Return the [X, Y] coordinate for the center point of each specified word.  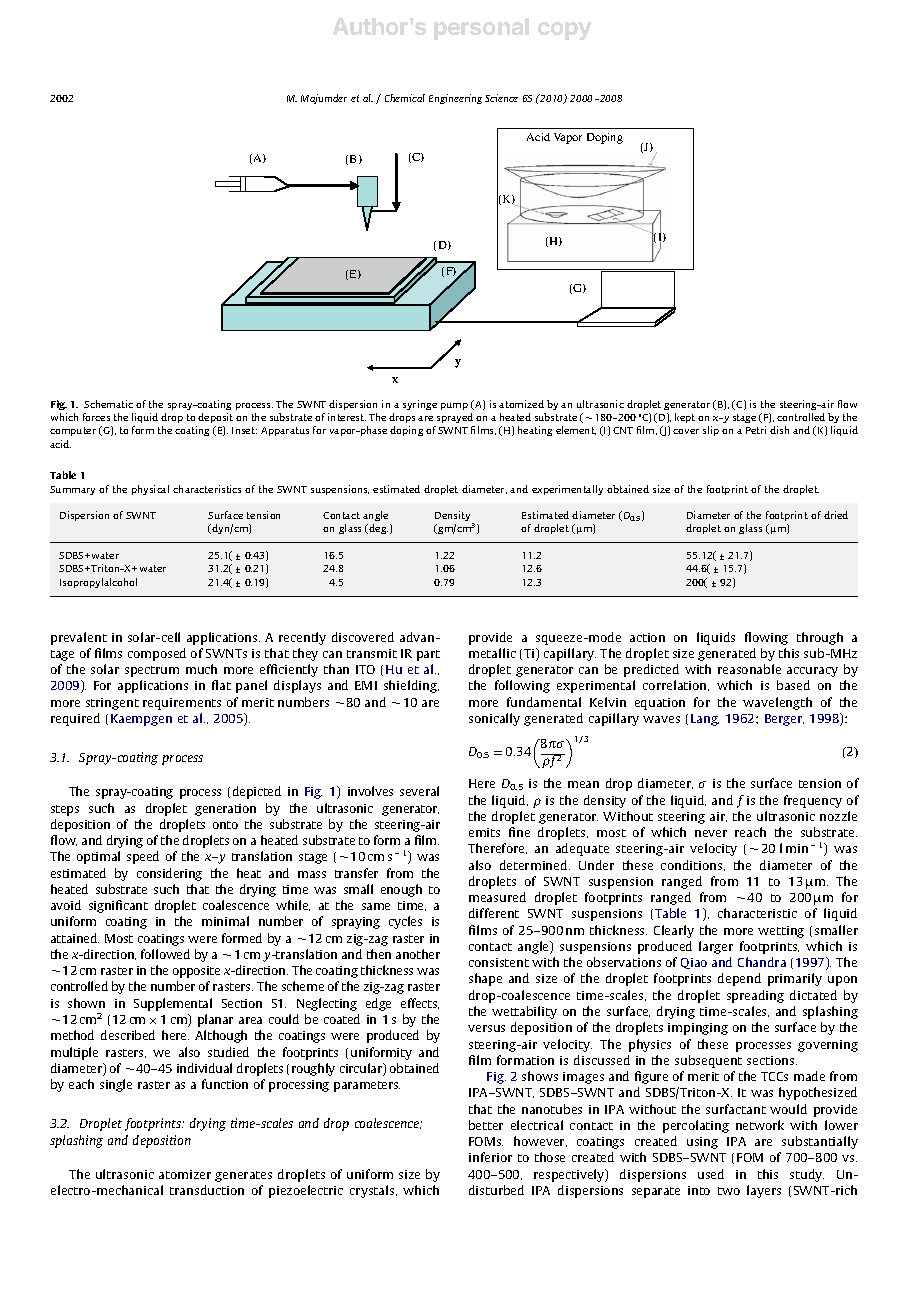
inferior [490, 1157]
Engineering [455, 99]
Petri [756, 430]
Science [501, 98]
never [711, 833]
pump [454, 406]
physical [150, 490]
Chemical [405, 98]
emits [484, 832]
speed [143, 857]
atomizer [185, 1174]
